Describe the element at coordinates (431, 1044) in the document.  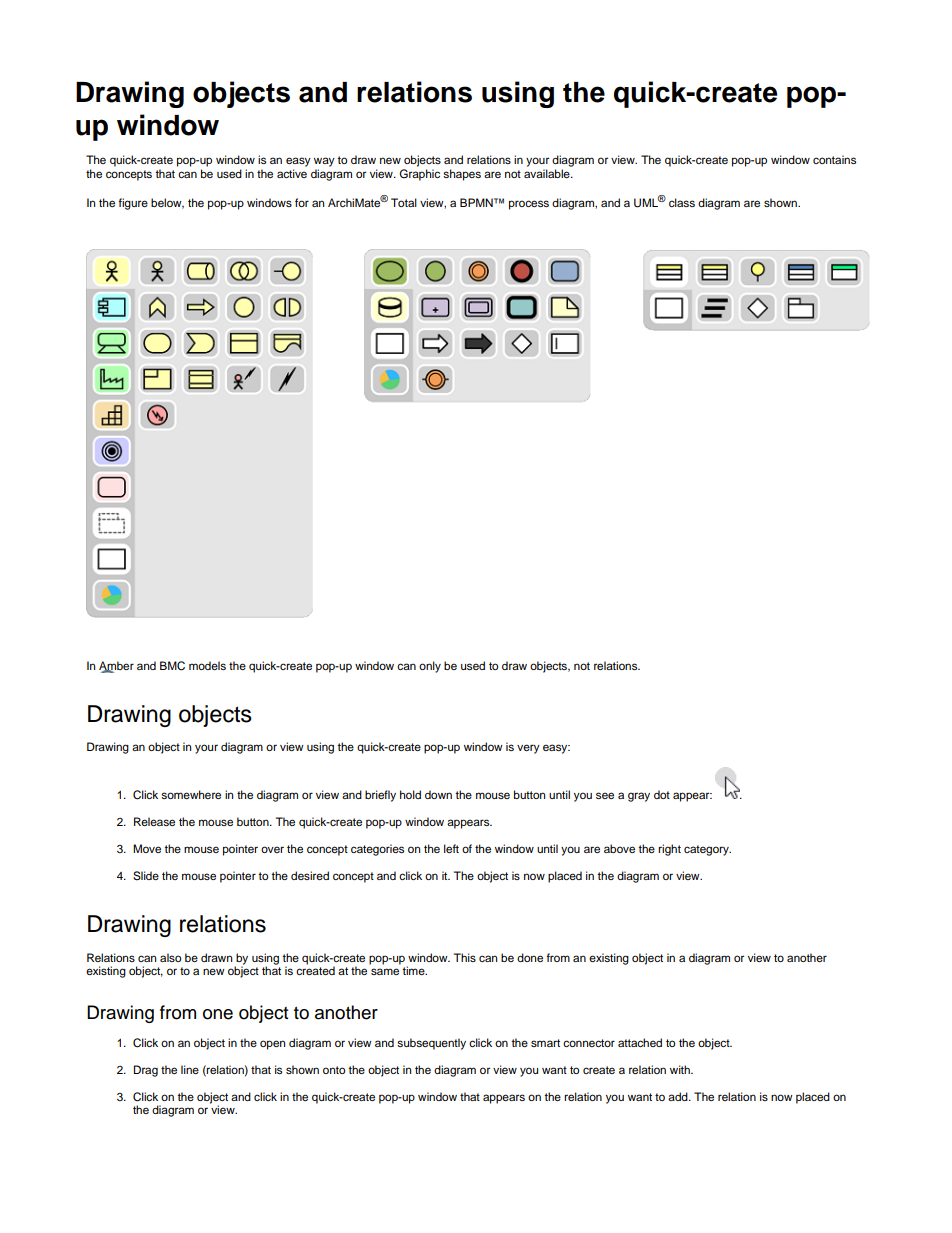
I see `subsequently` at that location.
